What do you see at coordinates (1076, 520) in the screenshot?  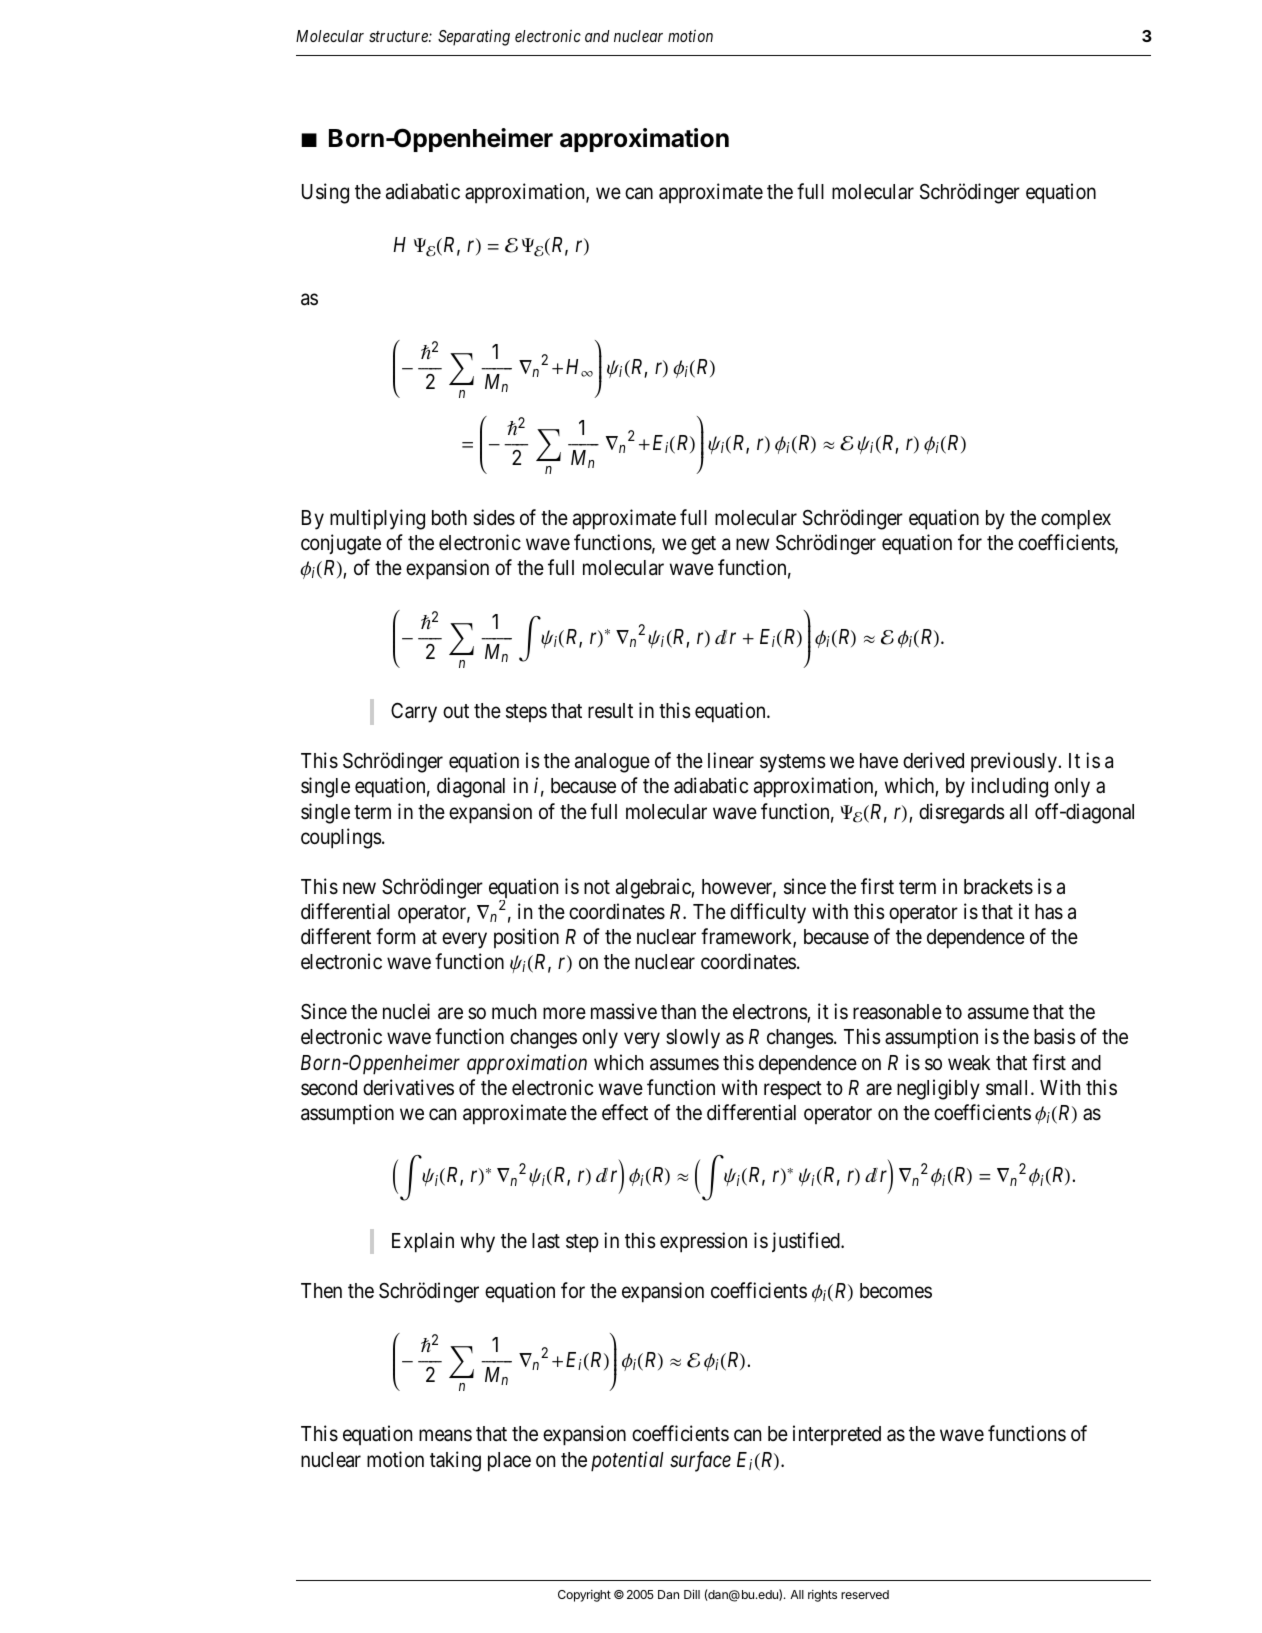 I see `complex` at bounding box center [1076, 520].
